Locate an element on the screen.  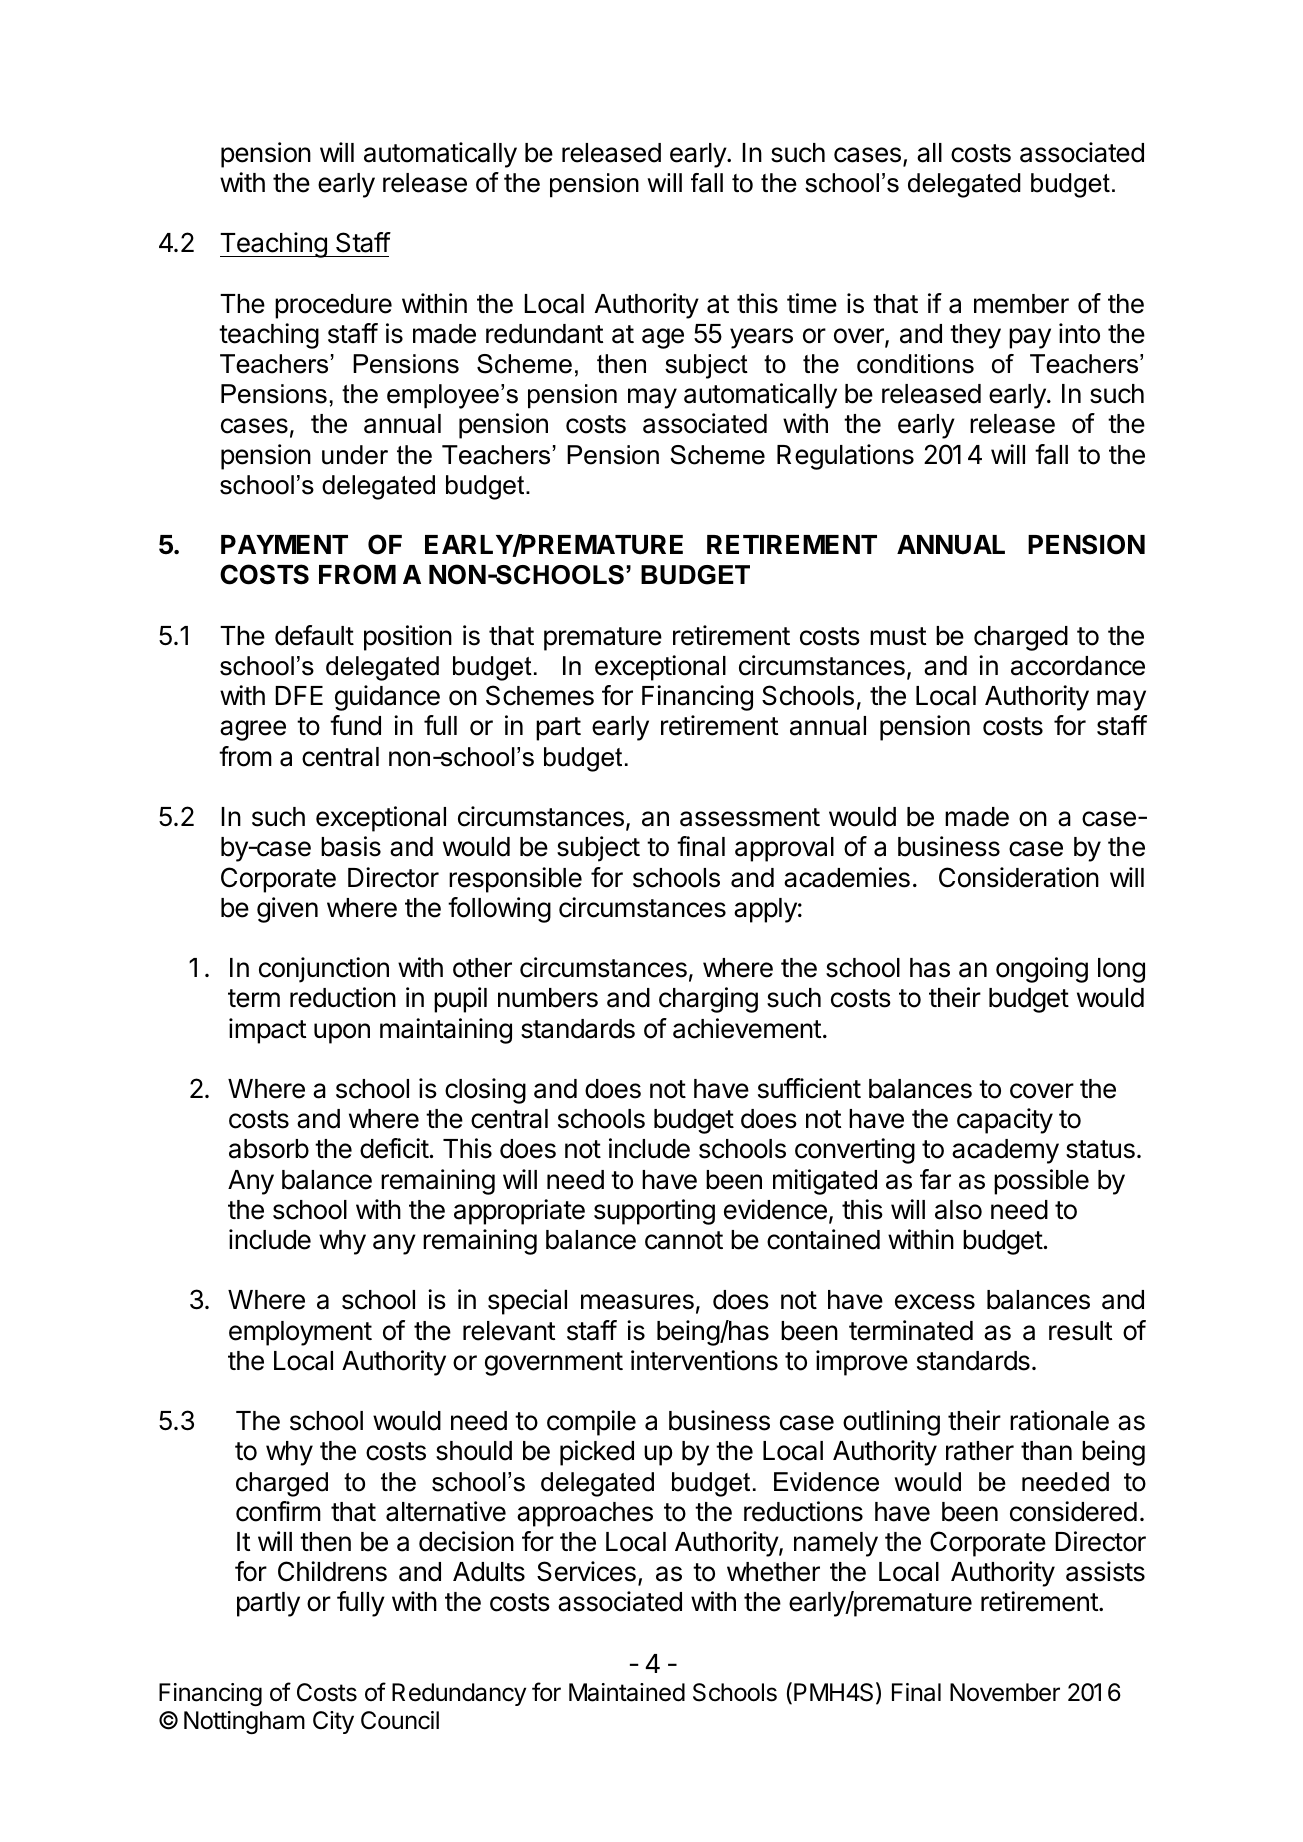
charging is located at coordinates (708, 1000).
